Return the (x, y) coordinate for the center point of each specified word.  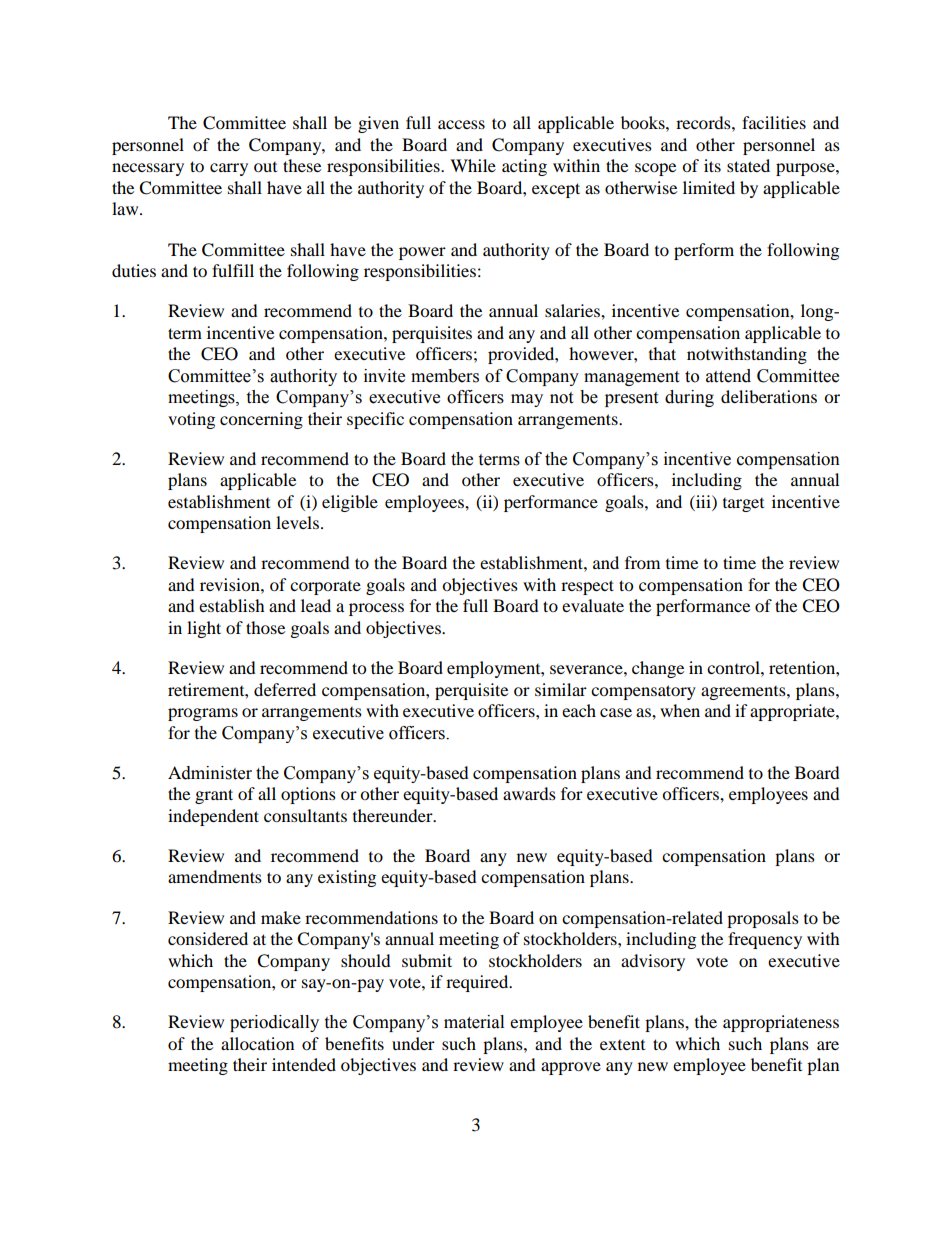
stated (748, 165)
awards (529, 793)
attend (728, 376)
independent (213, 817)
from (642, 562)
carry (229, 169)
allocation (257, 1043)
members (445, 376)
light (204, 629)
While (473, 165)
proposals (763, 919)
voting (191, 420)
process (376, 609)
